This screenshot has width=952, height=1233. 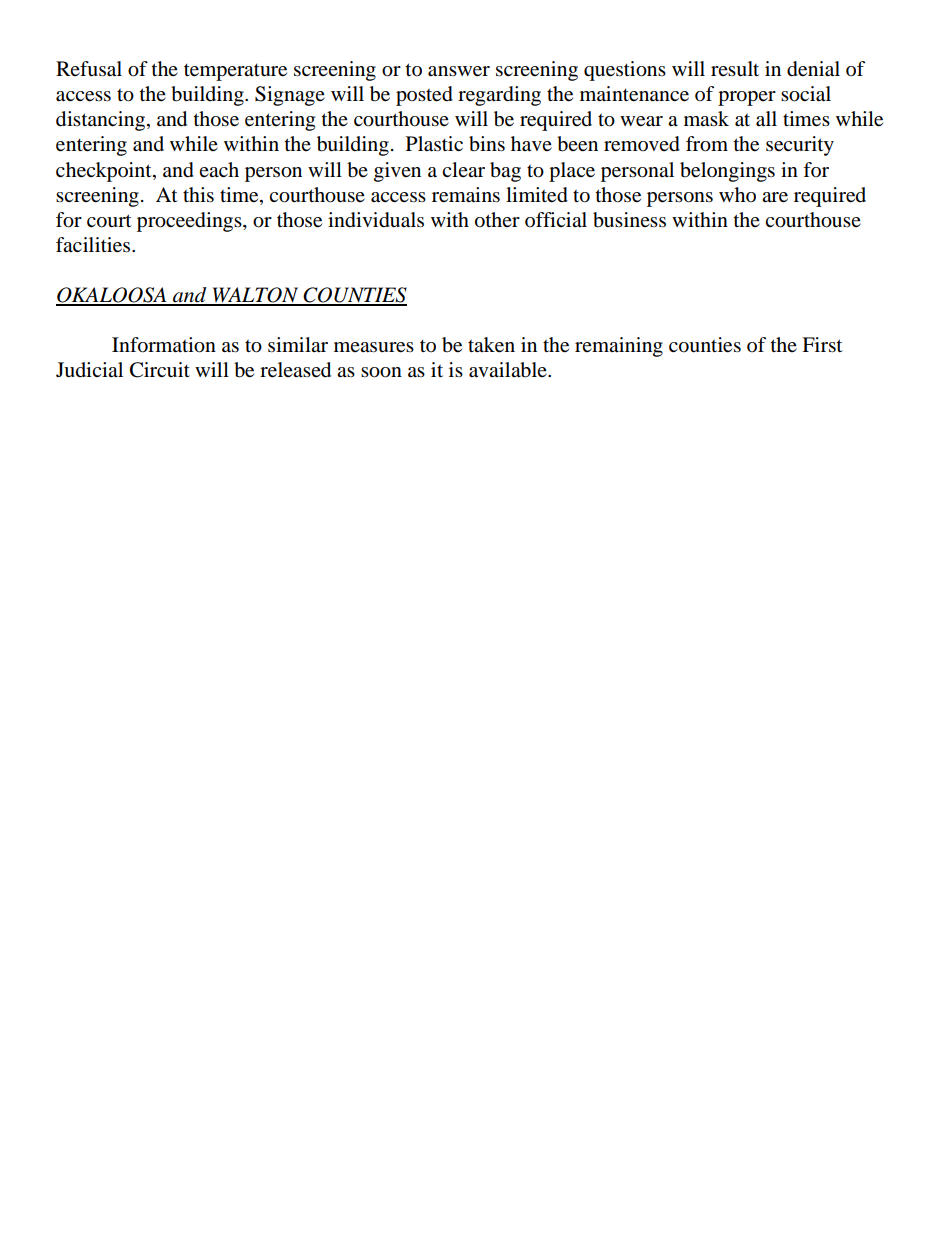 What do you see at coordinates (463, 169) in the screenshot?
I see `clear` at bounding box center [463, 169].
